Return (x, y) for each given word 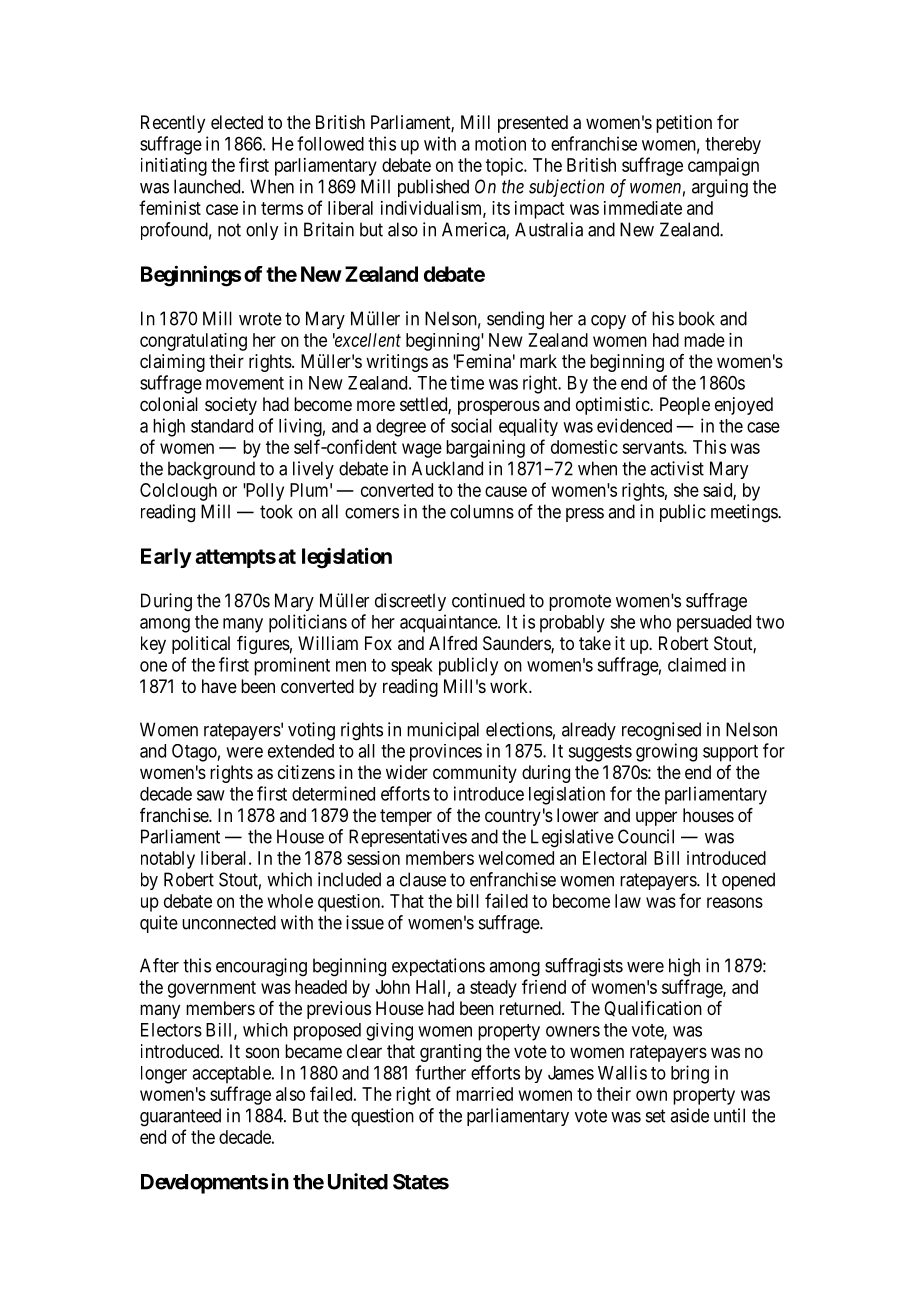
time (467, 382)
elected (237, 122)
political (201, 645)
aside (689, 1115)
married (484, 1094)
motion (500, 143)
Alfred (453, 643)
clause (423, 879)
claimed (697, 664)
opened (748, 881)
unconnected (229, 922)
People (685, 406)
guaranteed (180, 1117)
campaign (723, 167)
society (231, 406)
